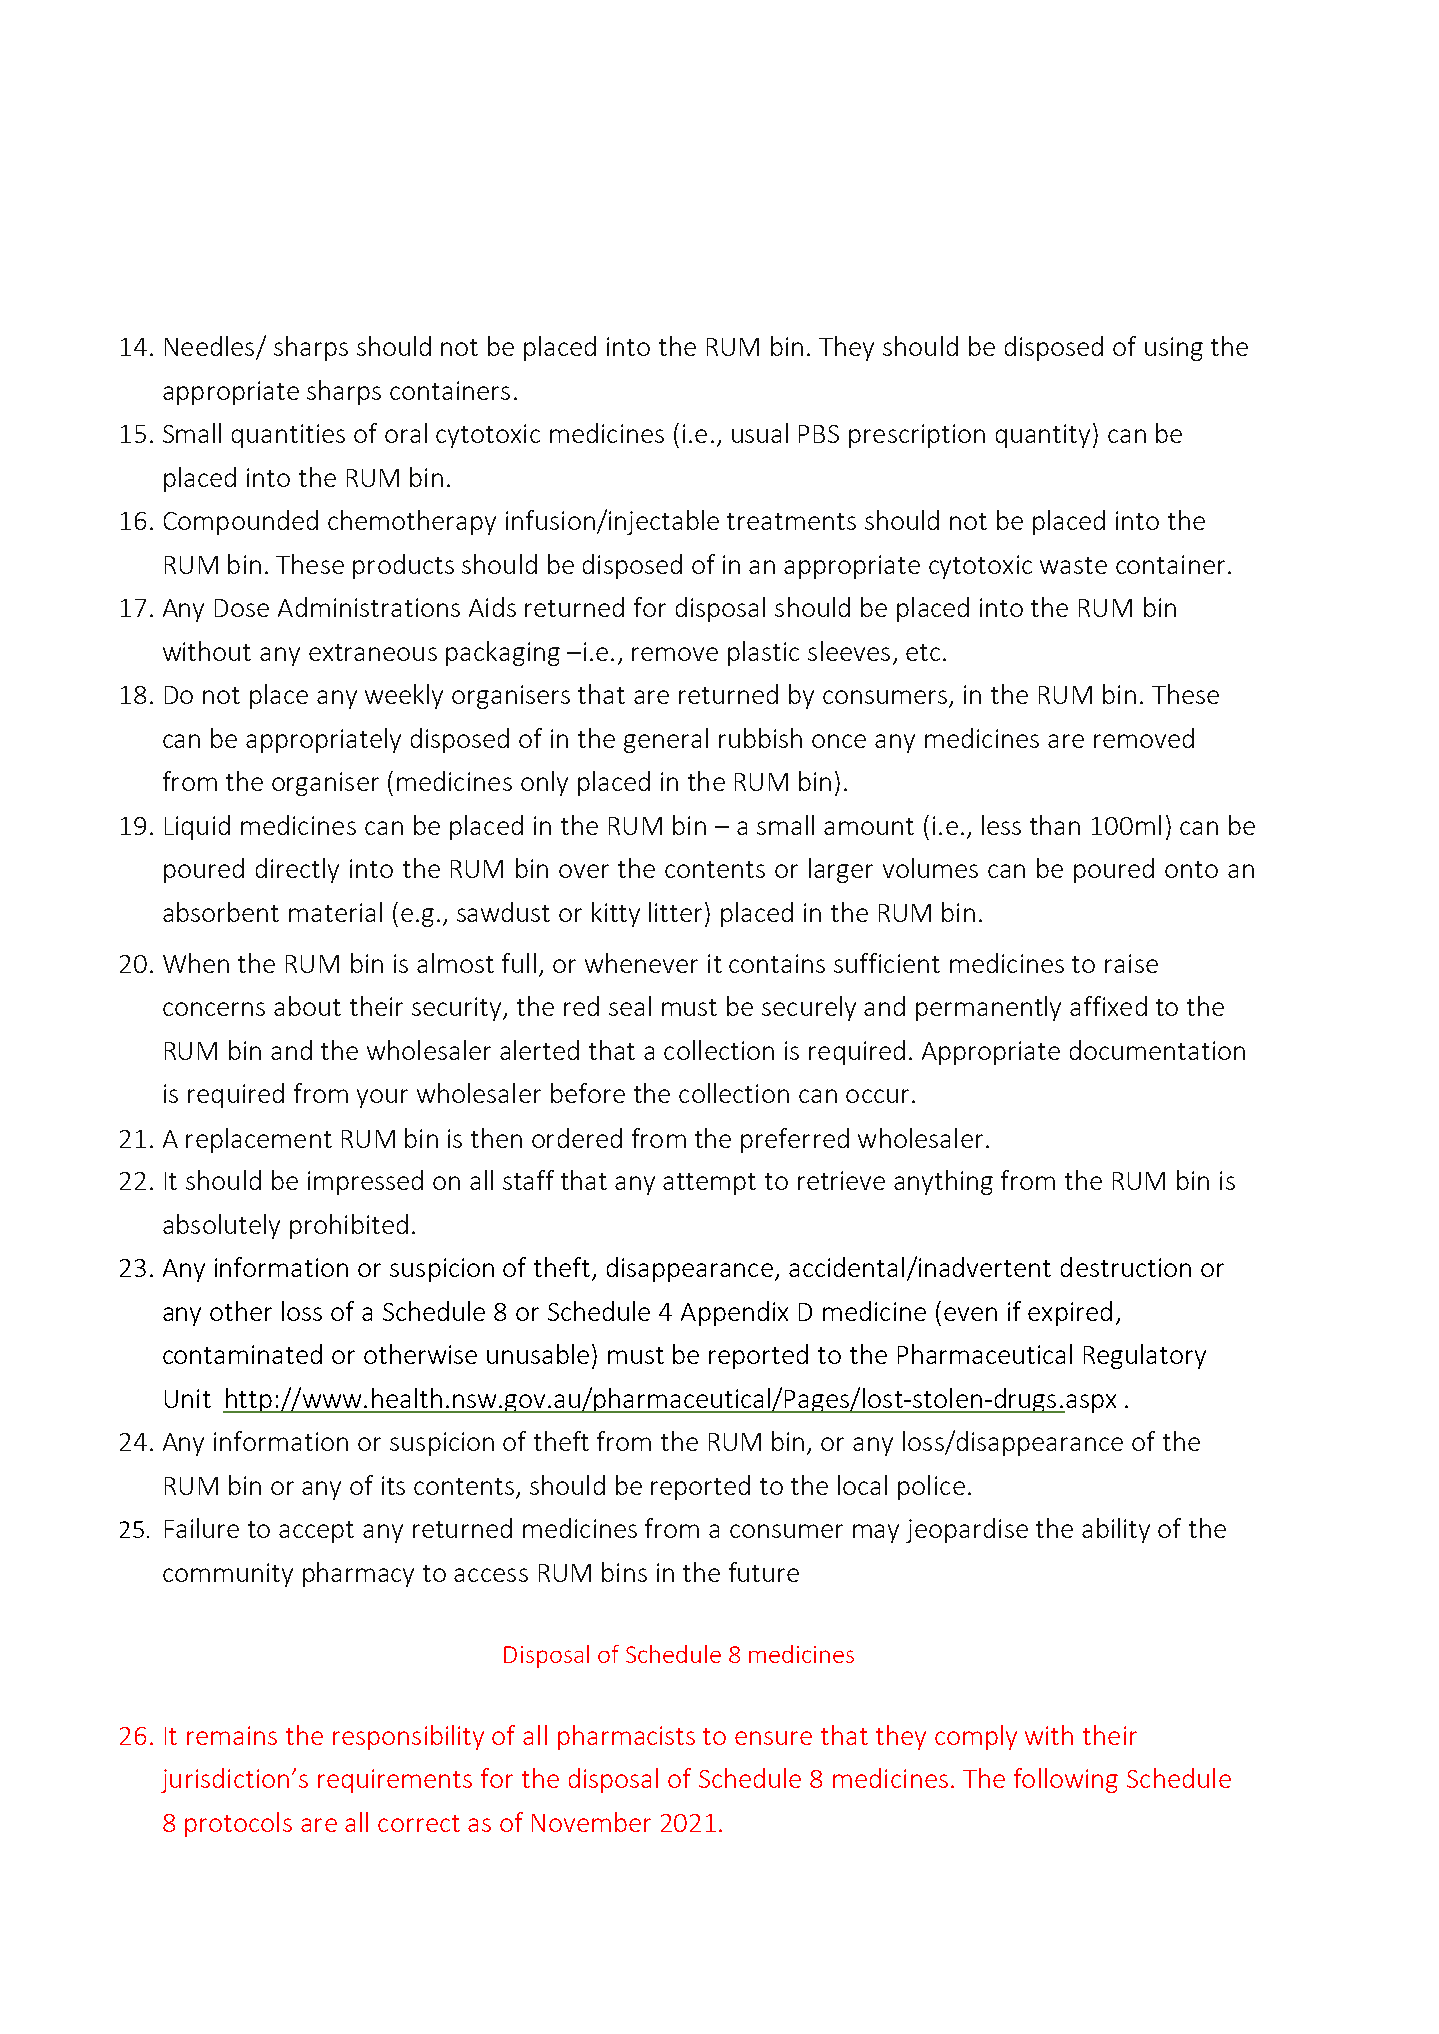  Describe the element at coordinates (288, 436) in the image. I see `quantities` at that location.
